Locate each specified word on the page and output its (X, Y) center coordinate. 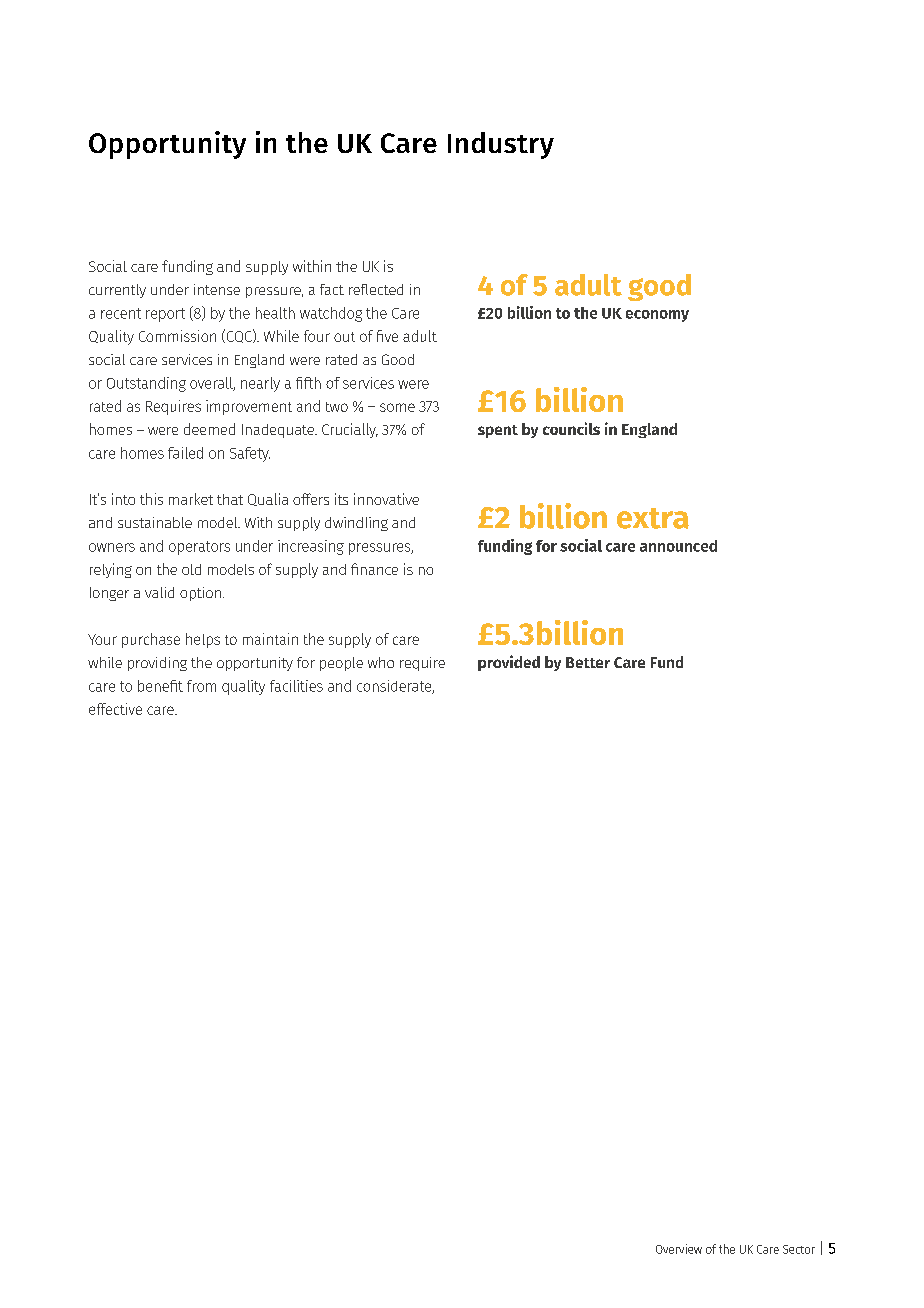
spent (498, 431)
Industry (501, 145)
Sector (799, 1249)
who (381, 662)
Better (588, 662)
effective (115, 709)
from (201, 686)
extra (653, 518)
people (341, 664)
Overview (679, 1249)
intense (217, 289)
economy (657, 316)
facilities (296, 686)
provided (509, 663)
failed (185, 453)
